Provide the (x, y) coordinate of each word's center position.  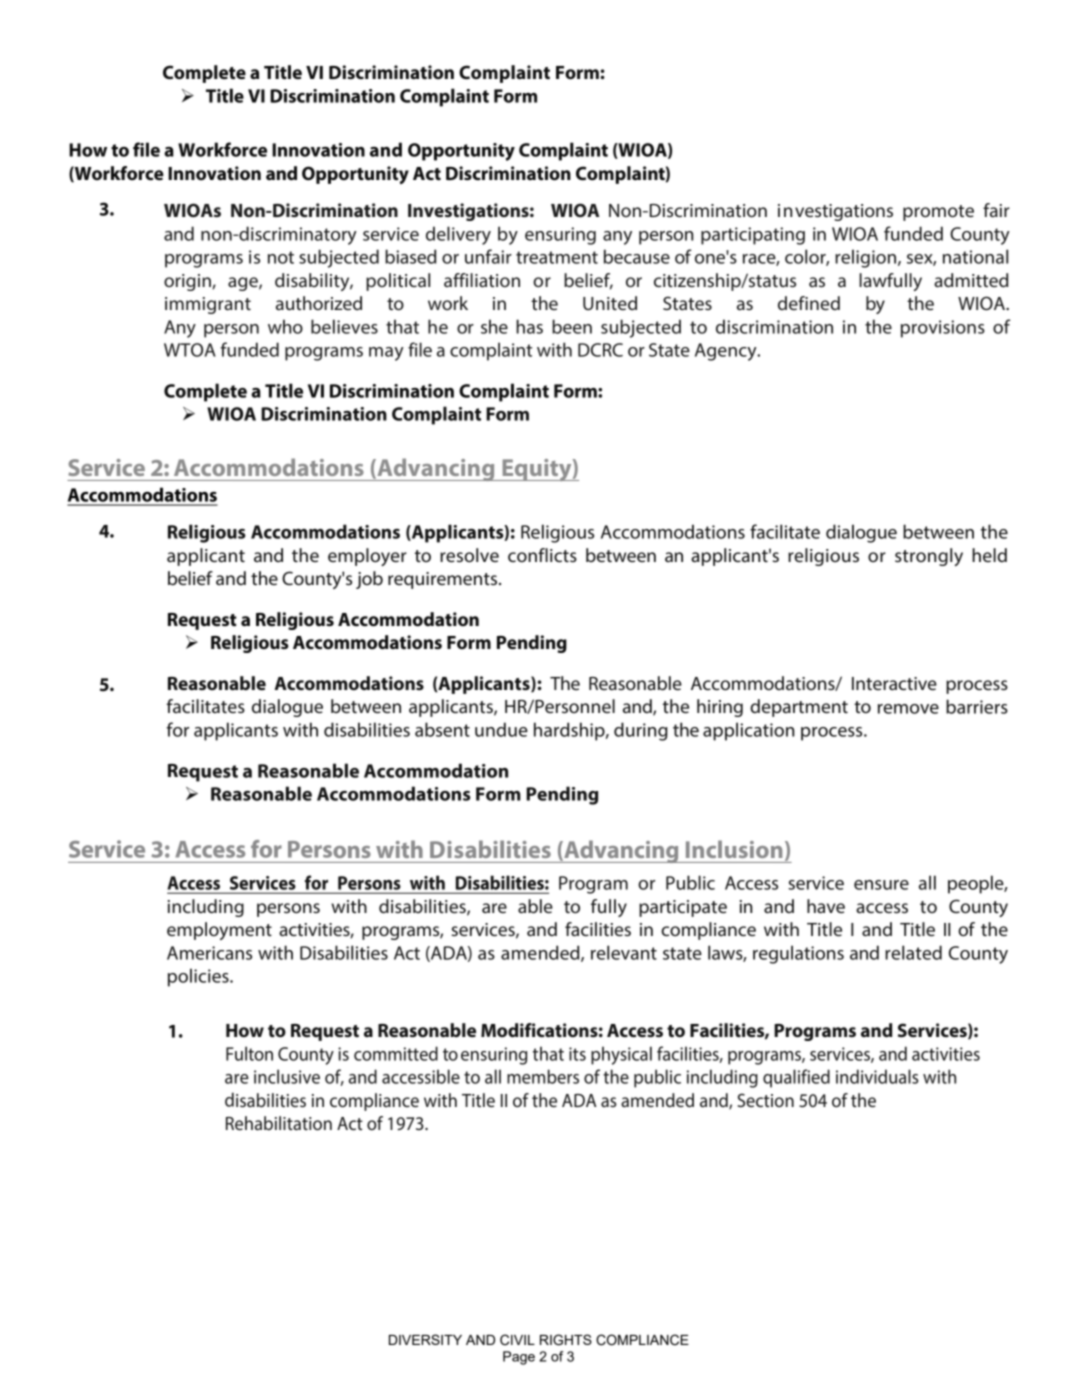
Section (766, 1100)
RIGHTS (566, 1340)
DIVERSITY (425, 1339)
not (281, 257)
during (641, 731)
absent (442, 729)
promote (938, 213)
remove (908, 709)
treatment (557, 257)
